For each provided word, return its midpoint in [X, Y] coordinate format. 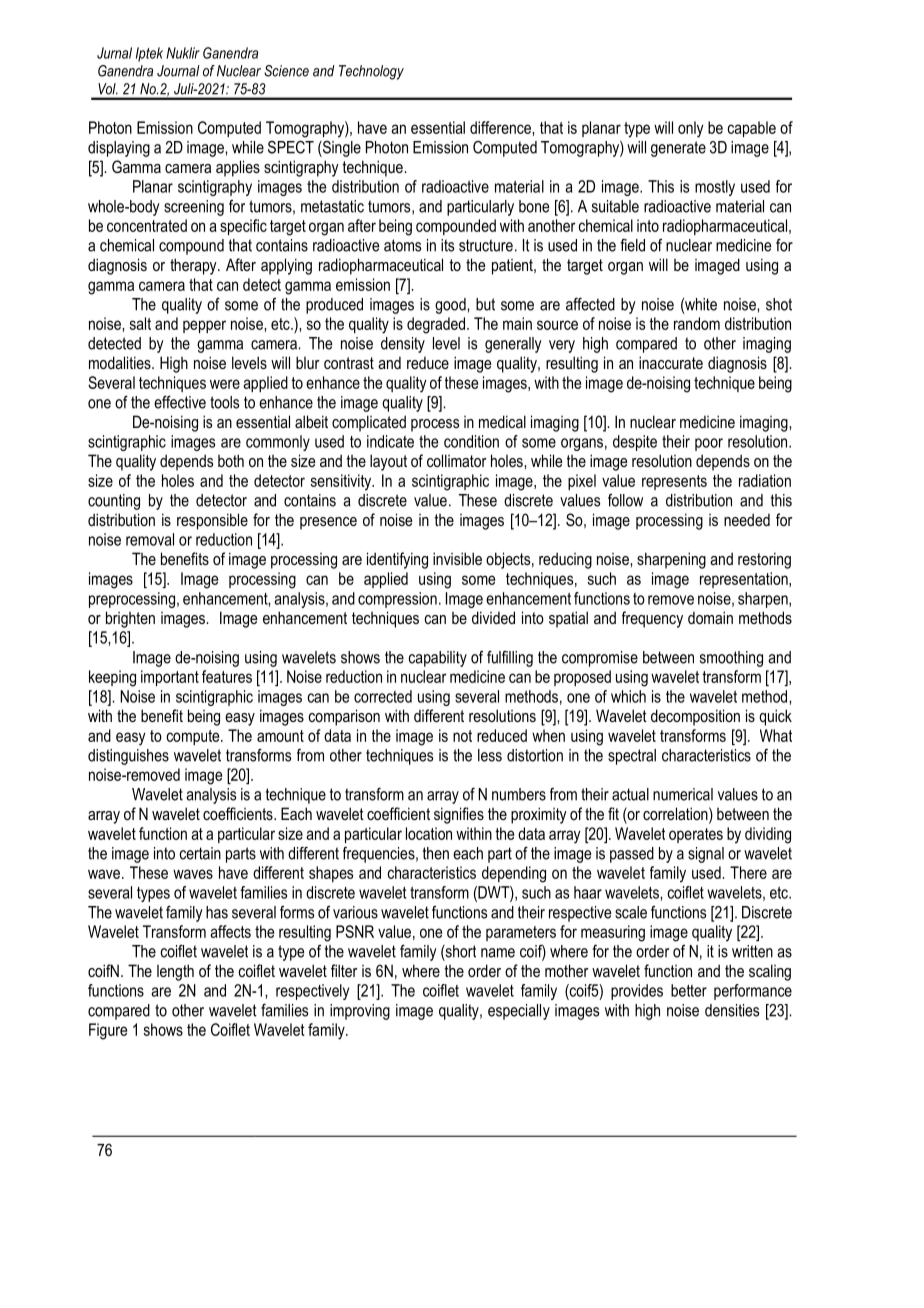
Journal [178, 71]
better [689, 990]
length [175, 972]
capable [752, 129]
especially [519, 1012]
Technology [371, 72]
